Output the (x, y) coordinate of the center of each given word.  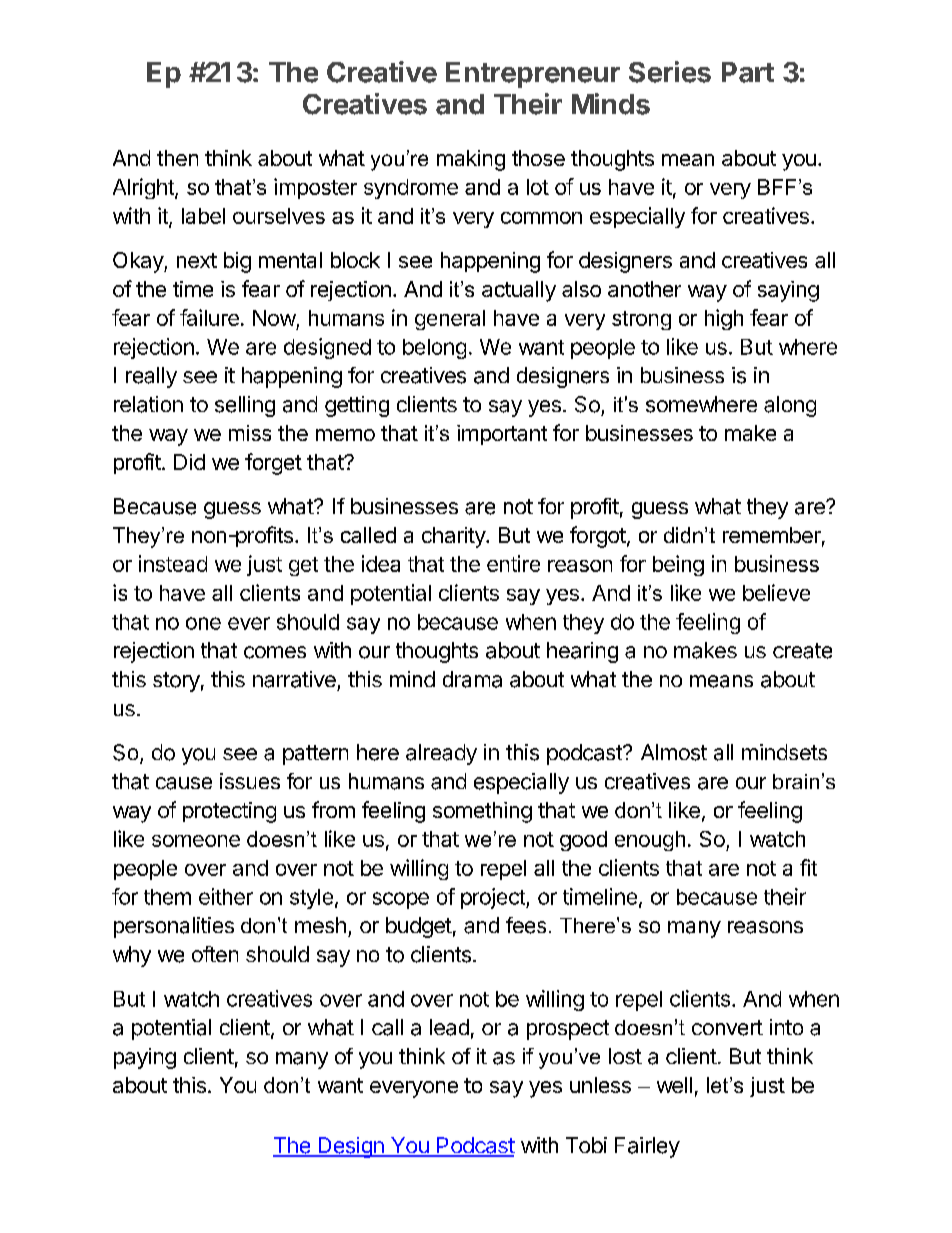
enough (650, 841)
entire (513, 563)
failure (209, 317)
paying (145, 1058)
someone (196, 841)
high (724, 319)
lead (449, 1027)
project (494, 898)
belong (434, 349)
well (674, 1085)
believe (776, 592)
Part (748, 72)
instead (173, 563)
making (471, 160)
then (177, 158)
